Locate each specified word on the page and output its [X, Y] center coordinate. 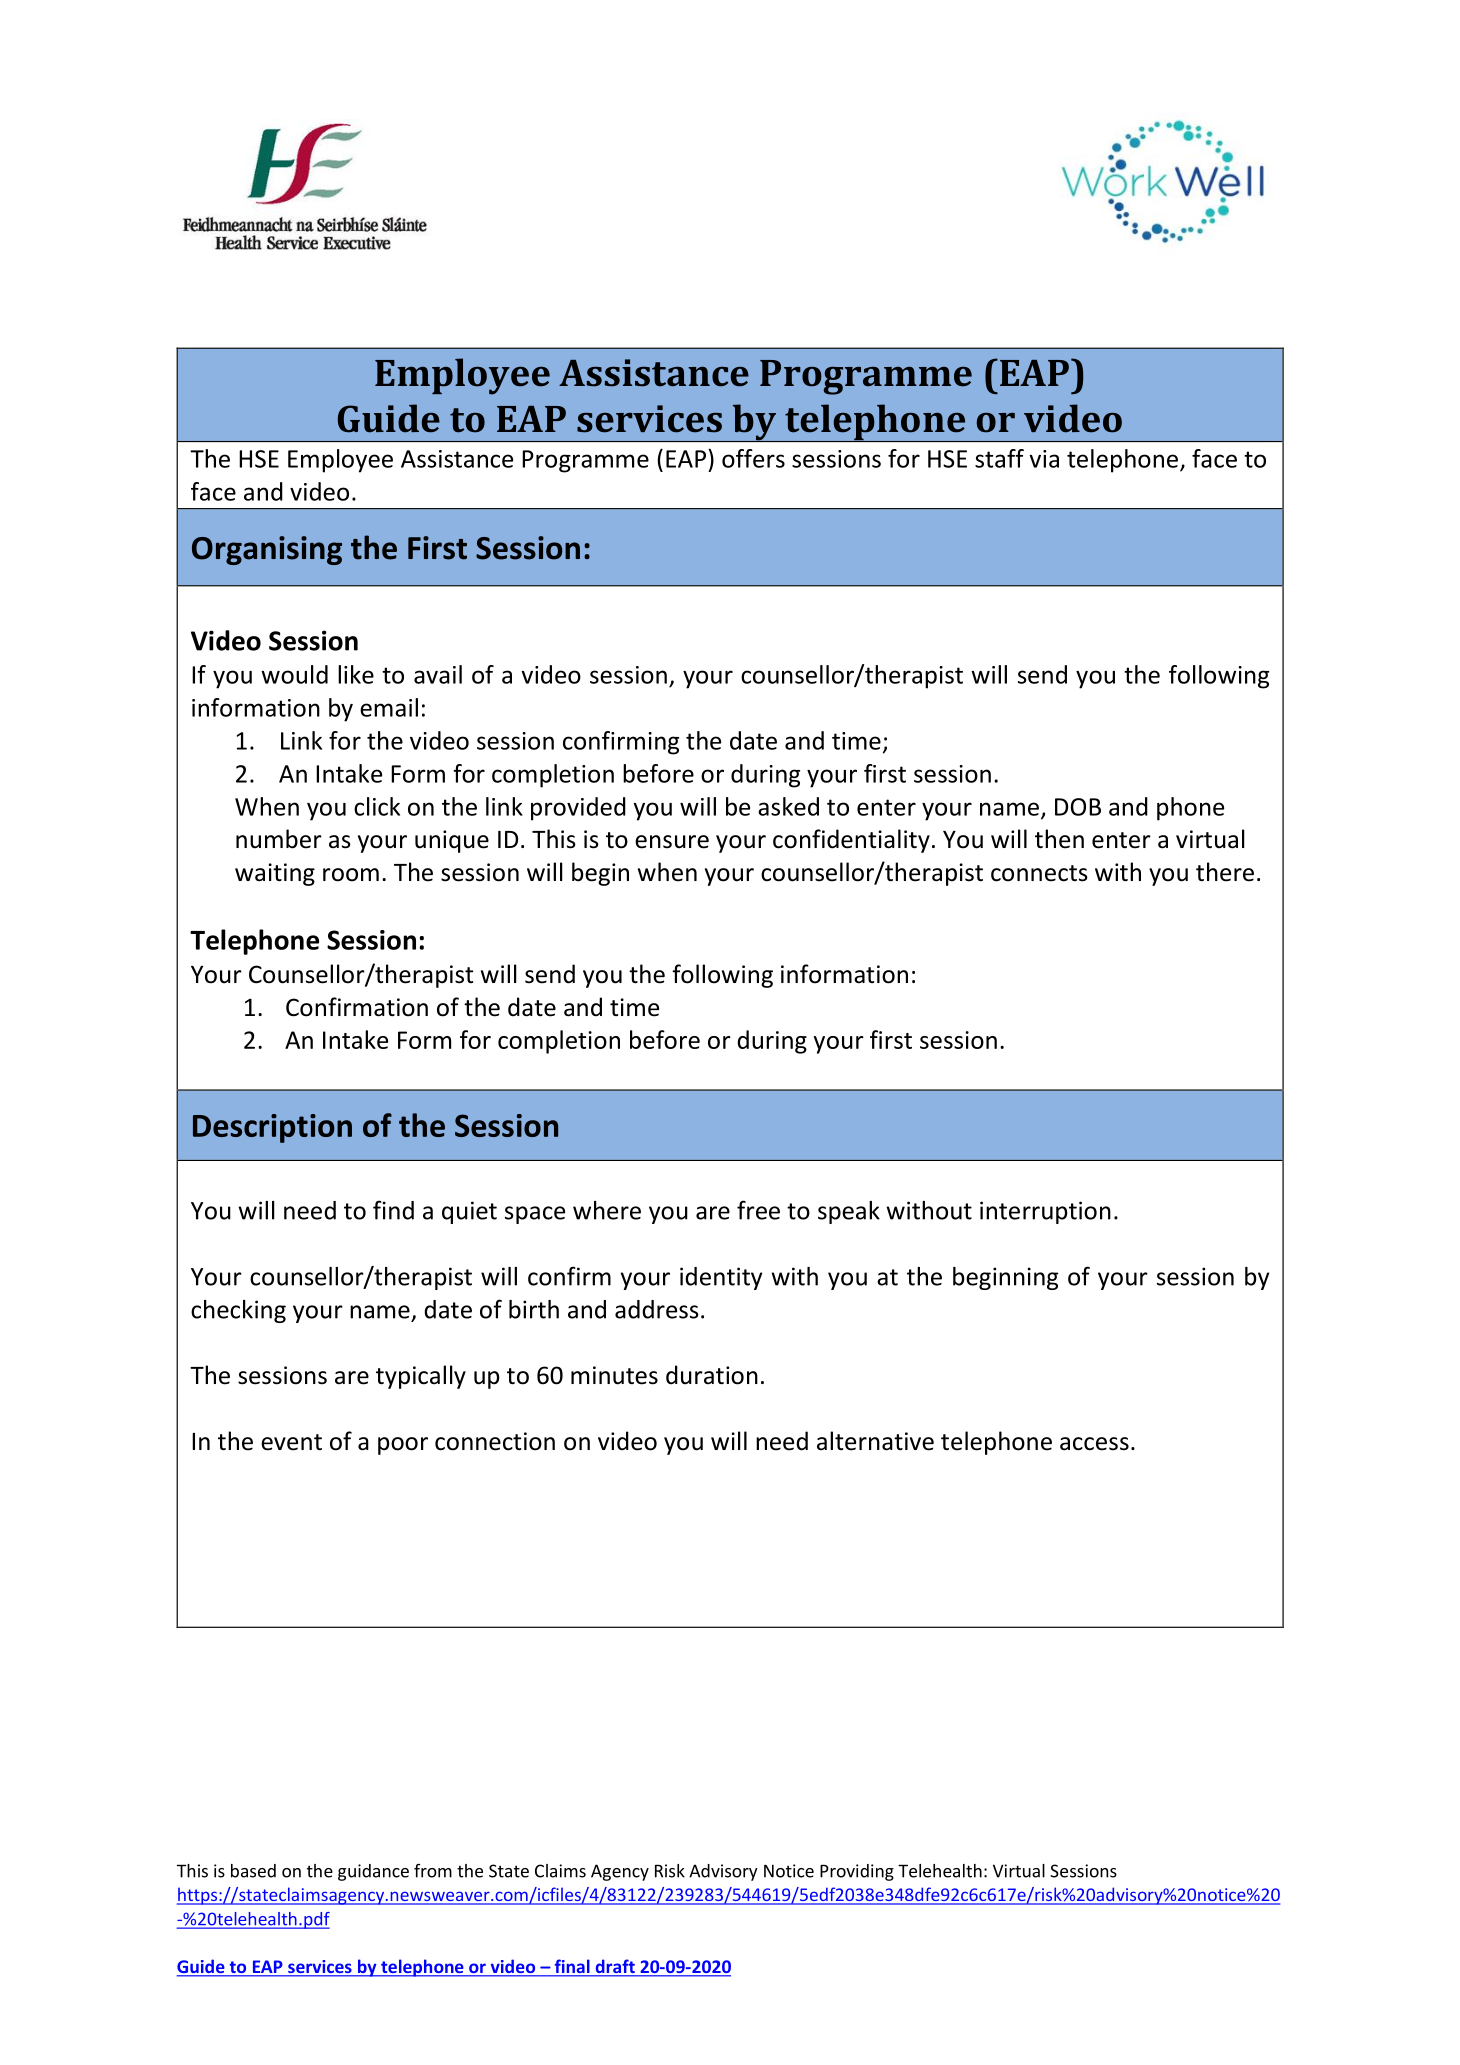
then [1059, 839]
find [393, 1210]
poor [403, 1446]
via [1044, 459]
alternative [875, 1441]
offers [753, 458]
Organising [267, 550]
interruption [1045, 1212]
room [351, 875]
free [758, 1210]
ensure [672, 842]
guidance [373, 1872]
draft [615, 1967]
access [1094, 1444]
